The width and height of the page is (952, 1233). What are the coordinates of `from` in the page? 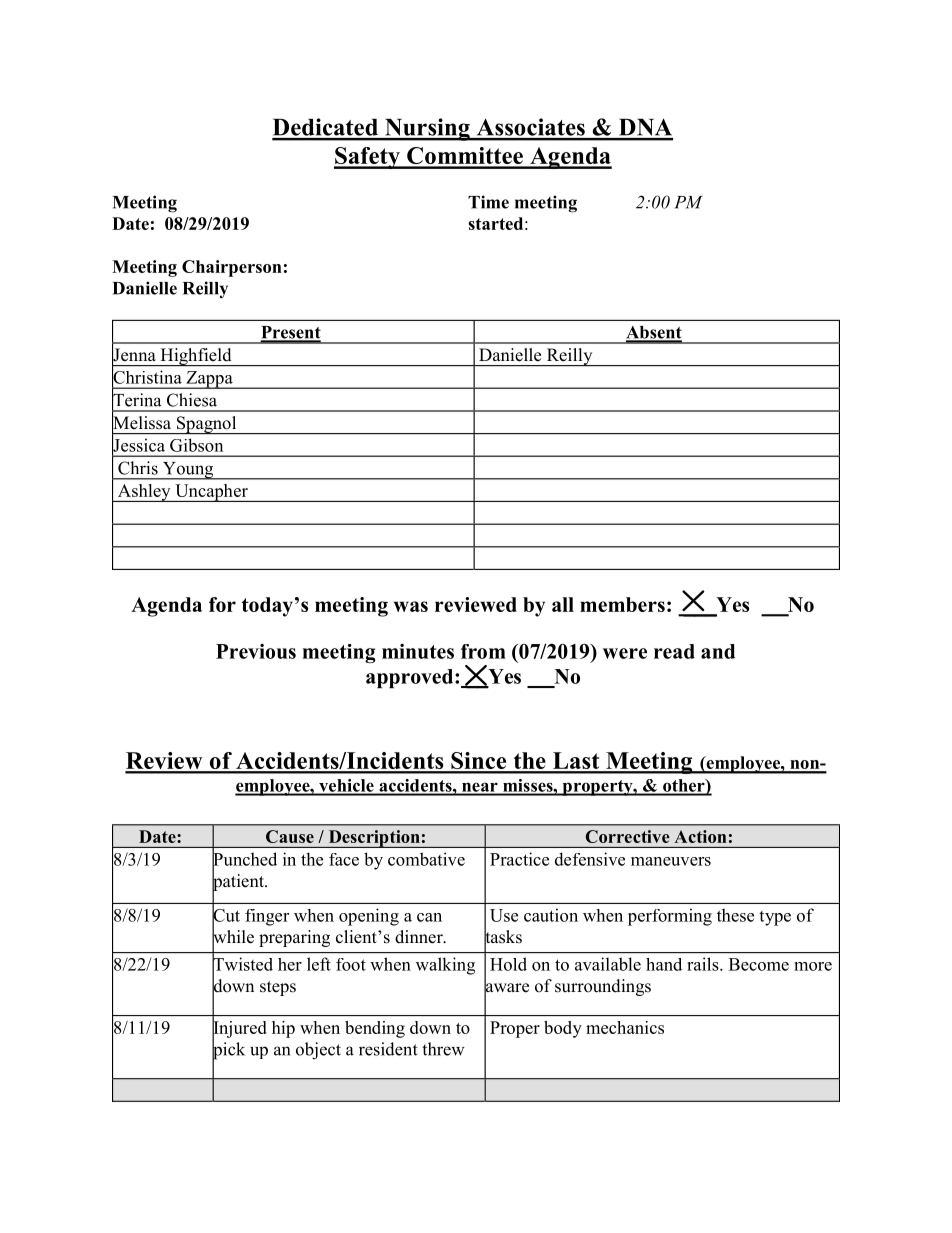 It's located at (483, 651).
